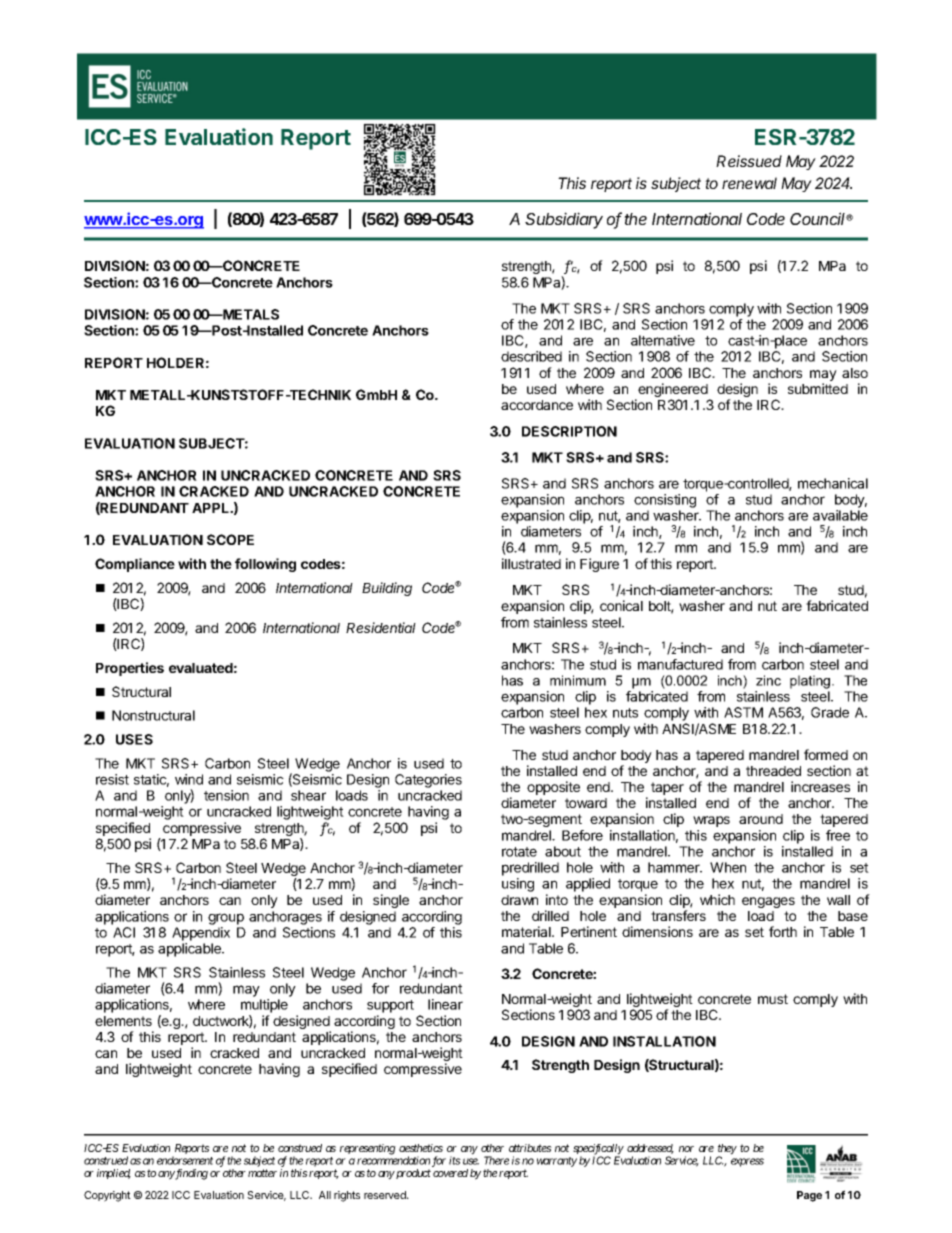 Image resolution: width=952 pixels, height=1233 pixels. I want to click on express, so click(747, 1162).
